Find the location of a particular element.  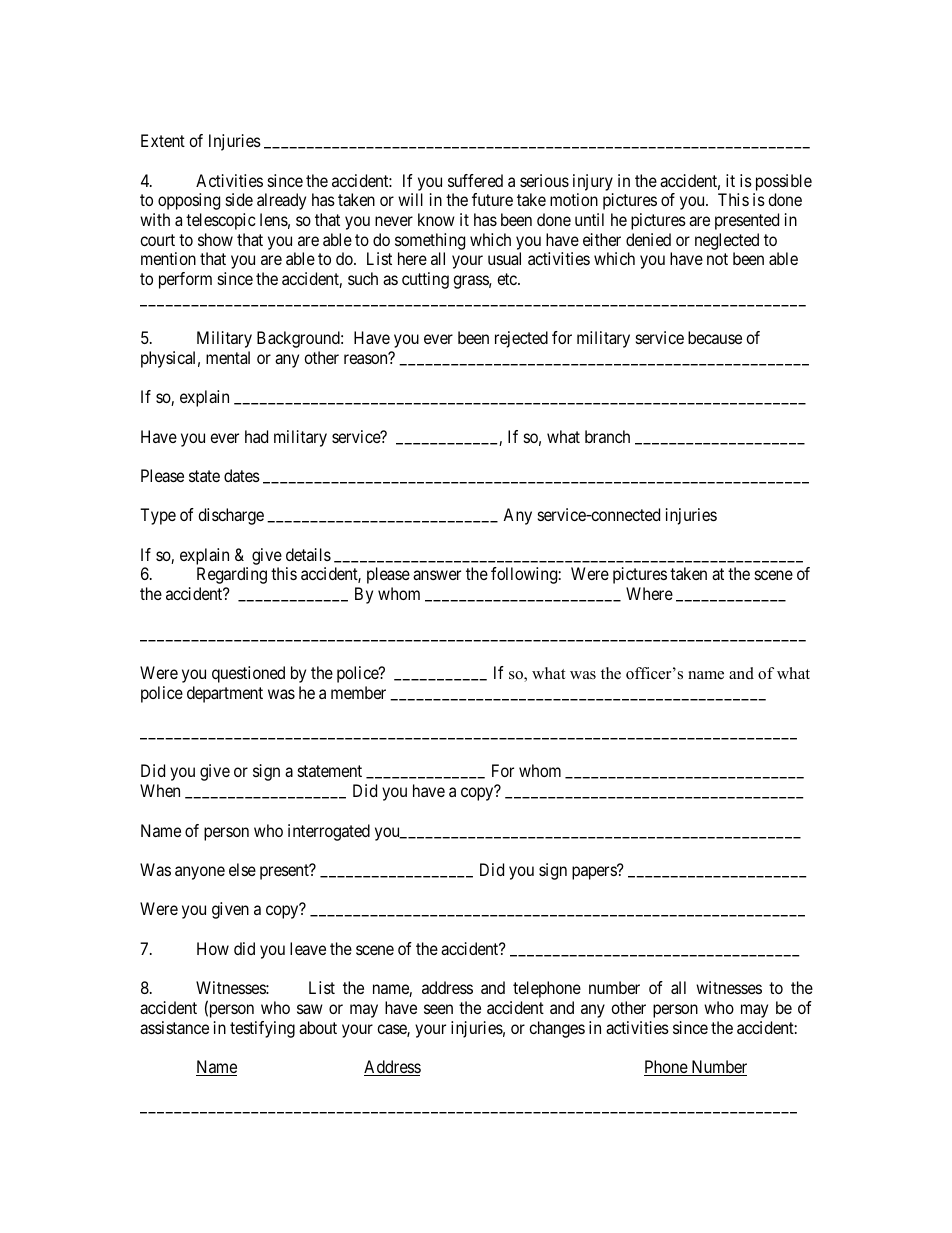

branch is located at coordinates (607, 436).
